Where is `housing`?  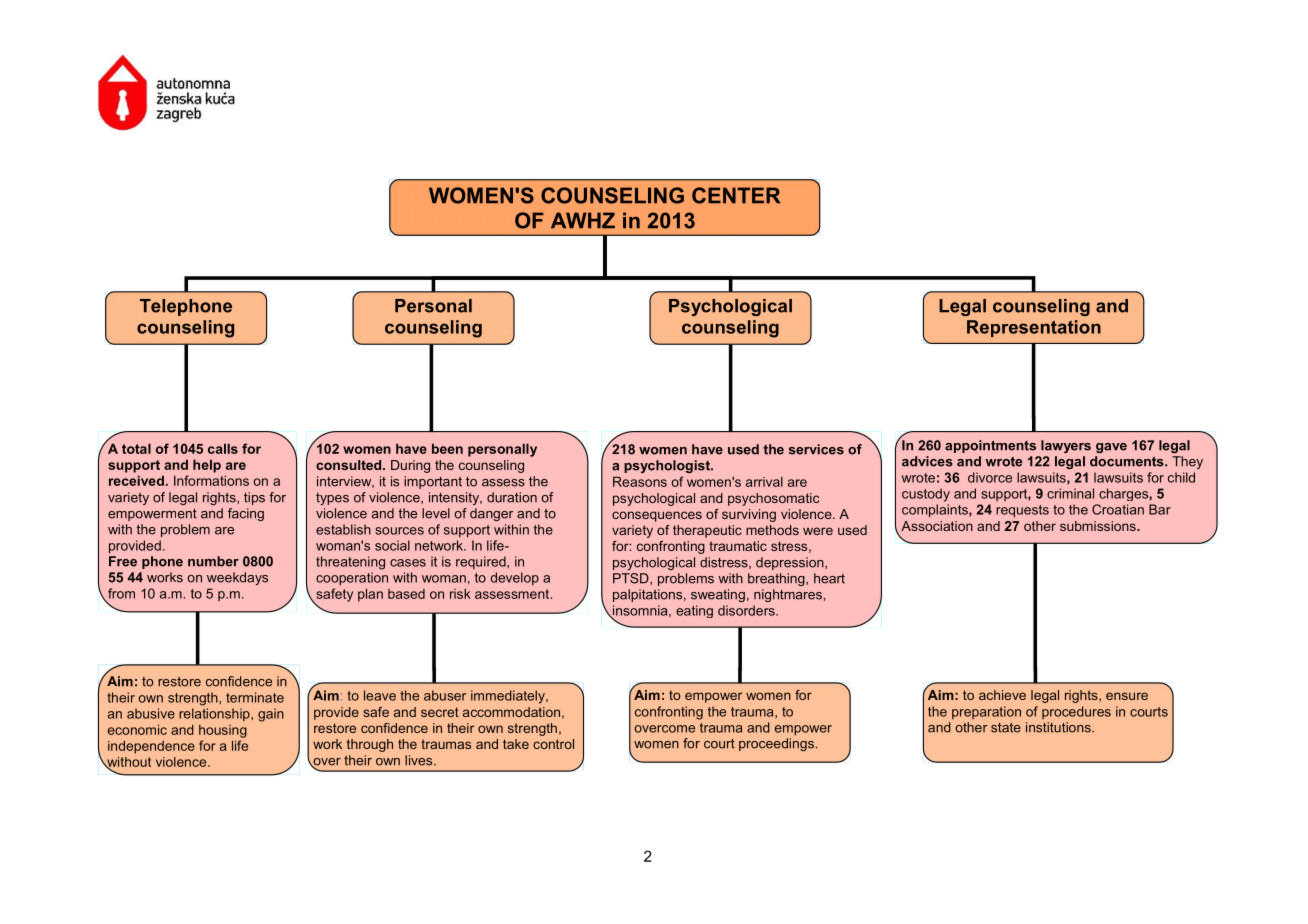
housing is located at coordinates (223, 731).
